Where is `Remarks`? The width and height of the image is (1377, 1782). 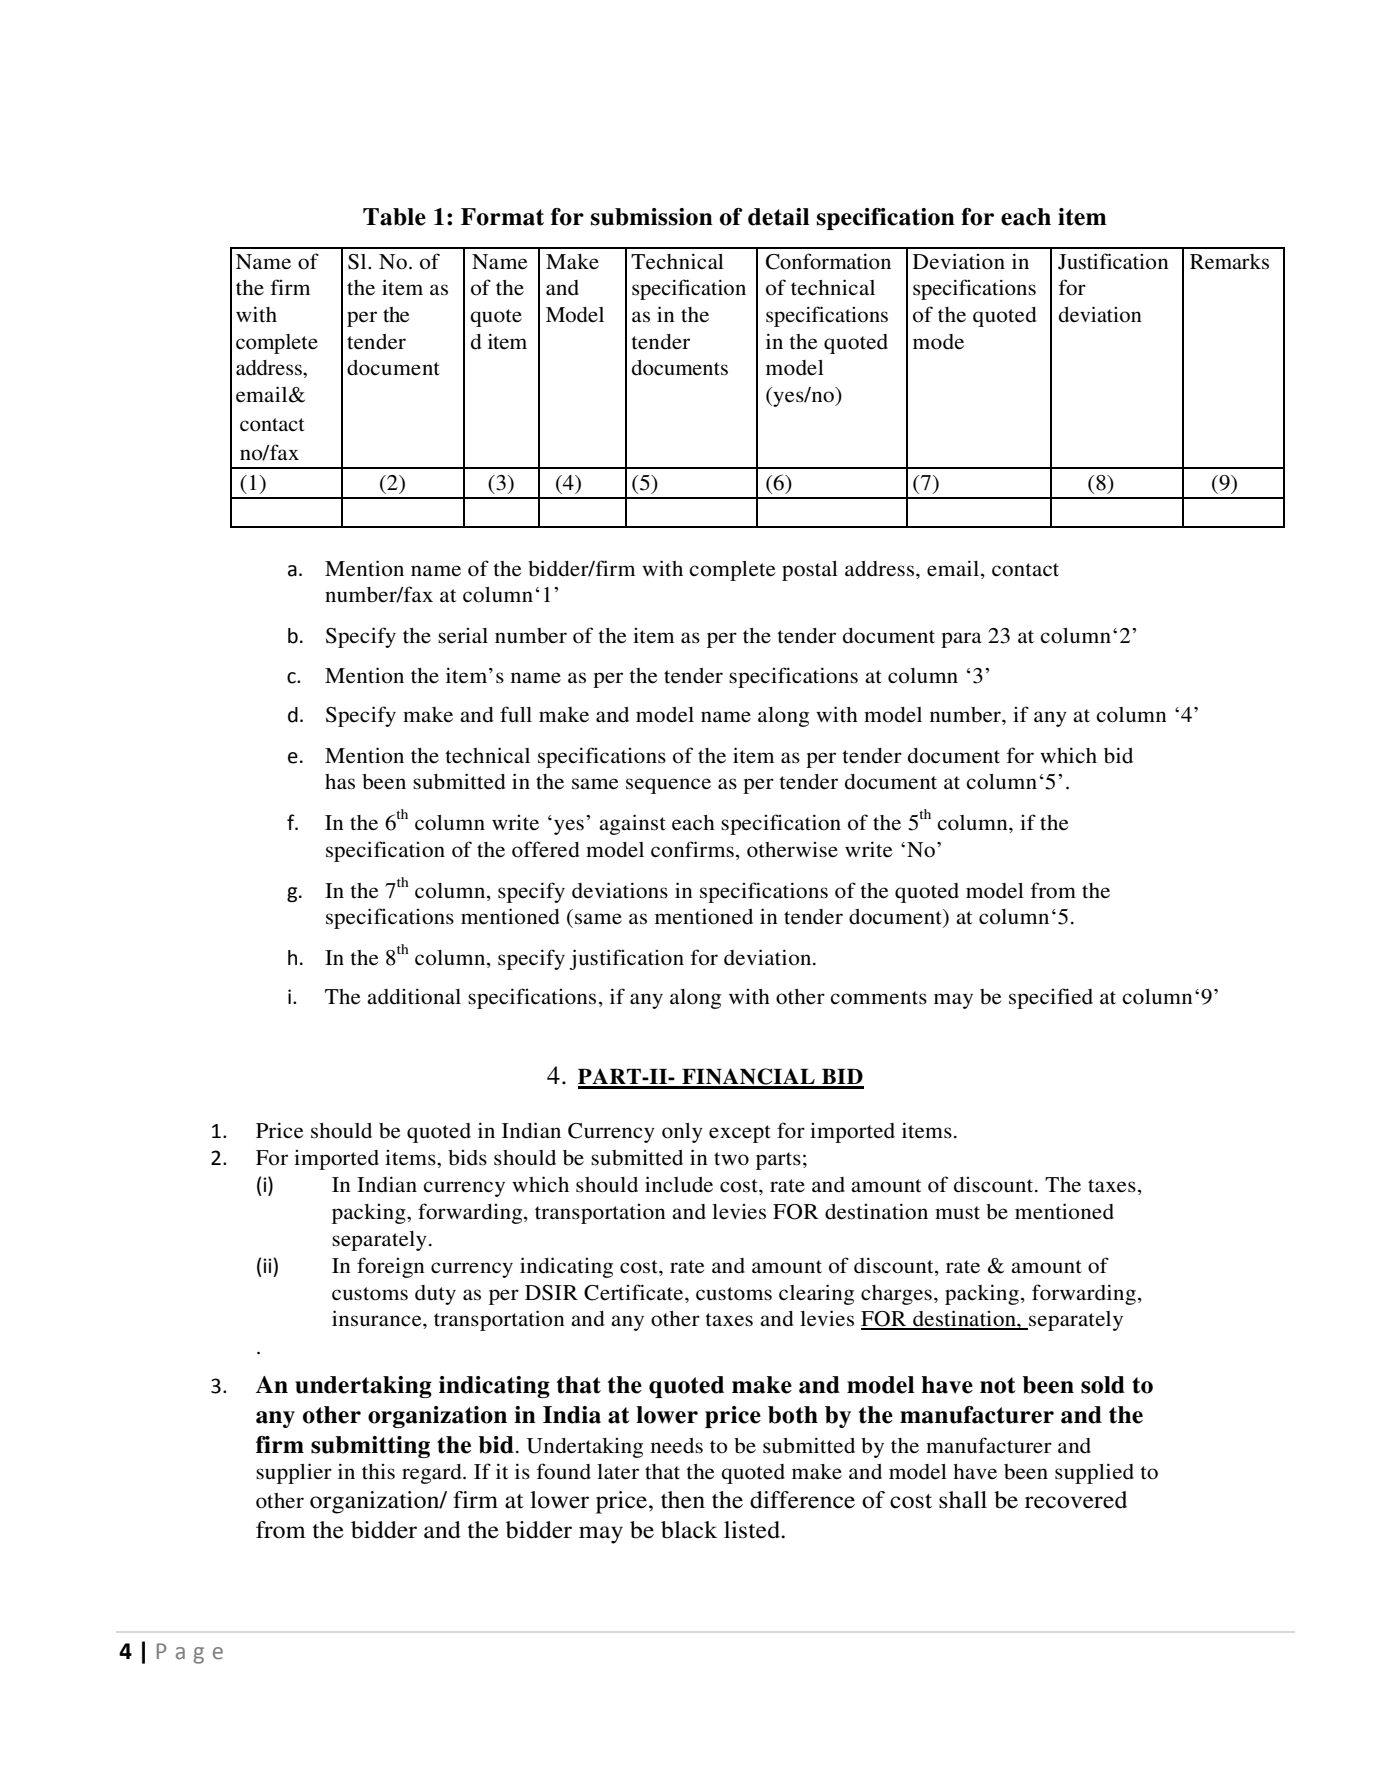 Remarks is located at coordinates (1229, 262).
